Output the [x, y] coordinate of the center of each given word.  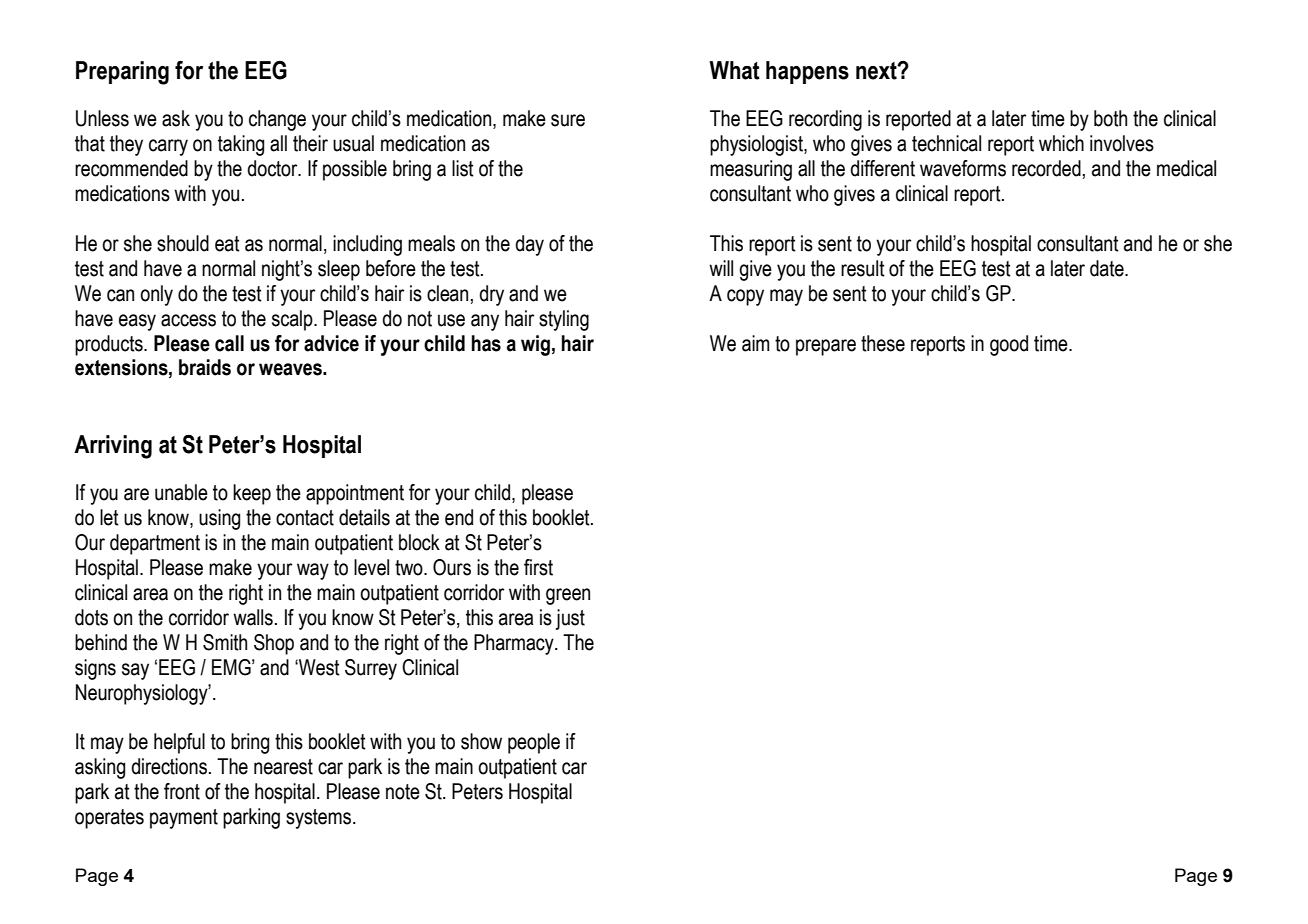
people [534, 743]
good [1009, 345]
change [277, 120]
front [182, 791]
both [1110, 118]
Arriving [113, 447]
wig [535, 345]
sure [568, 120]
